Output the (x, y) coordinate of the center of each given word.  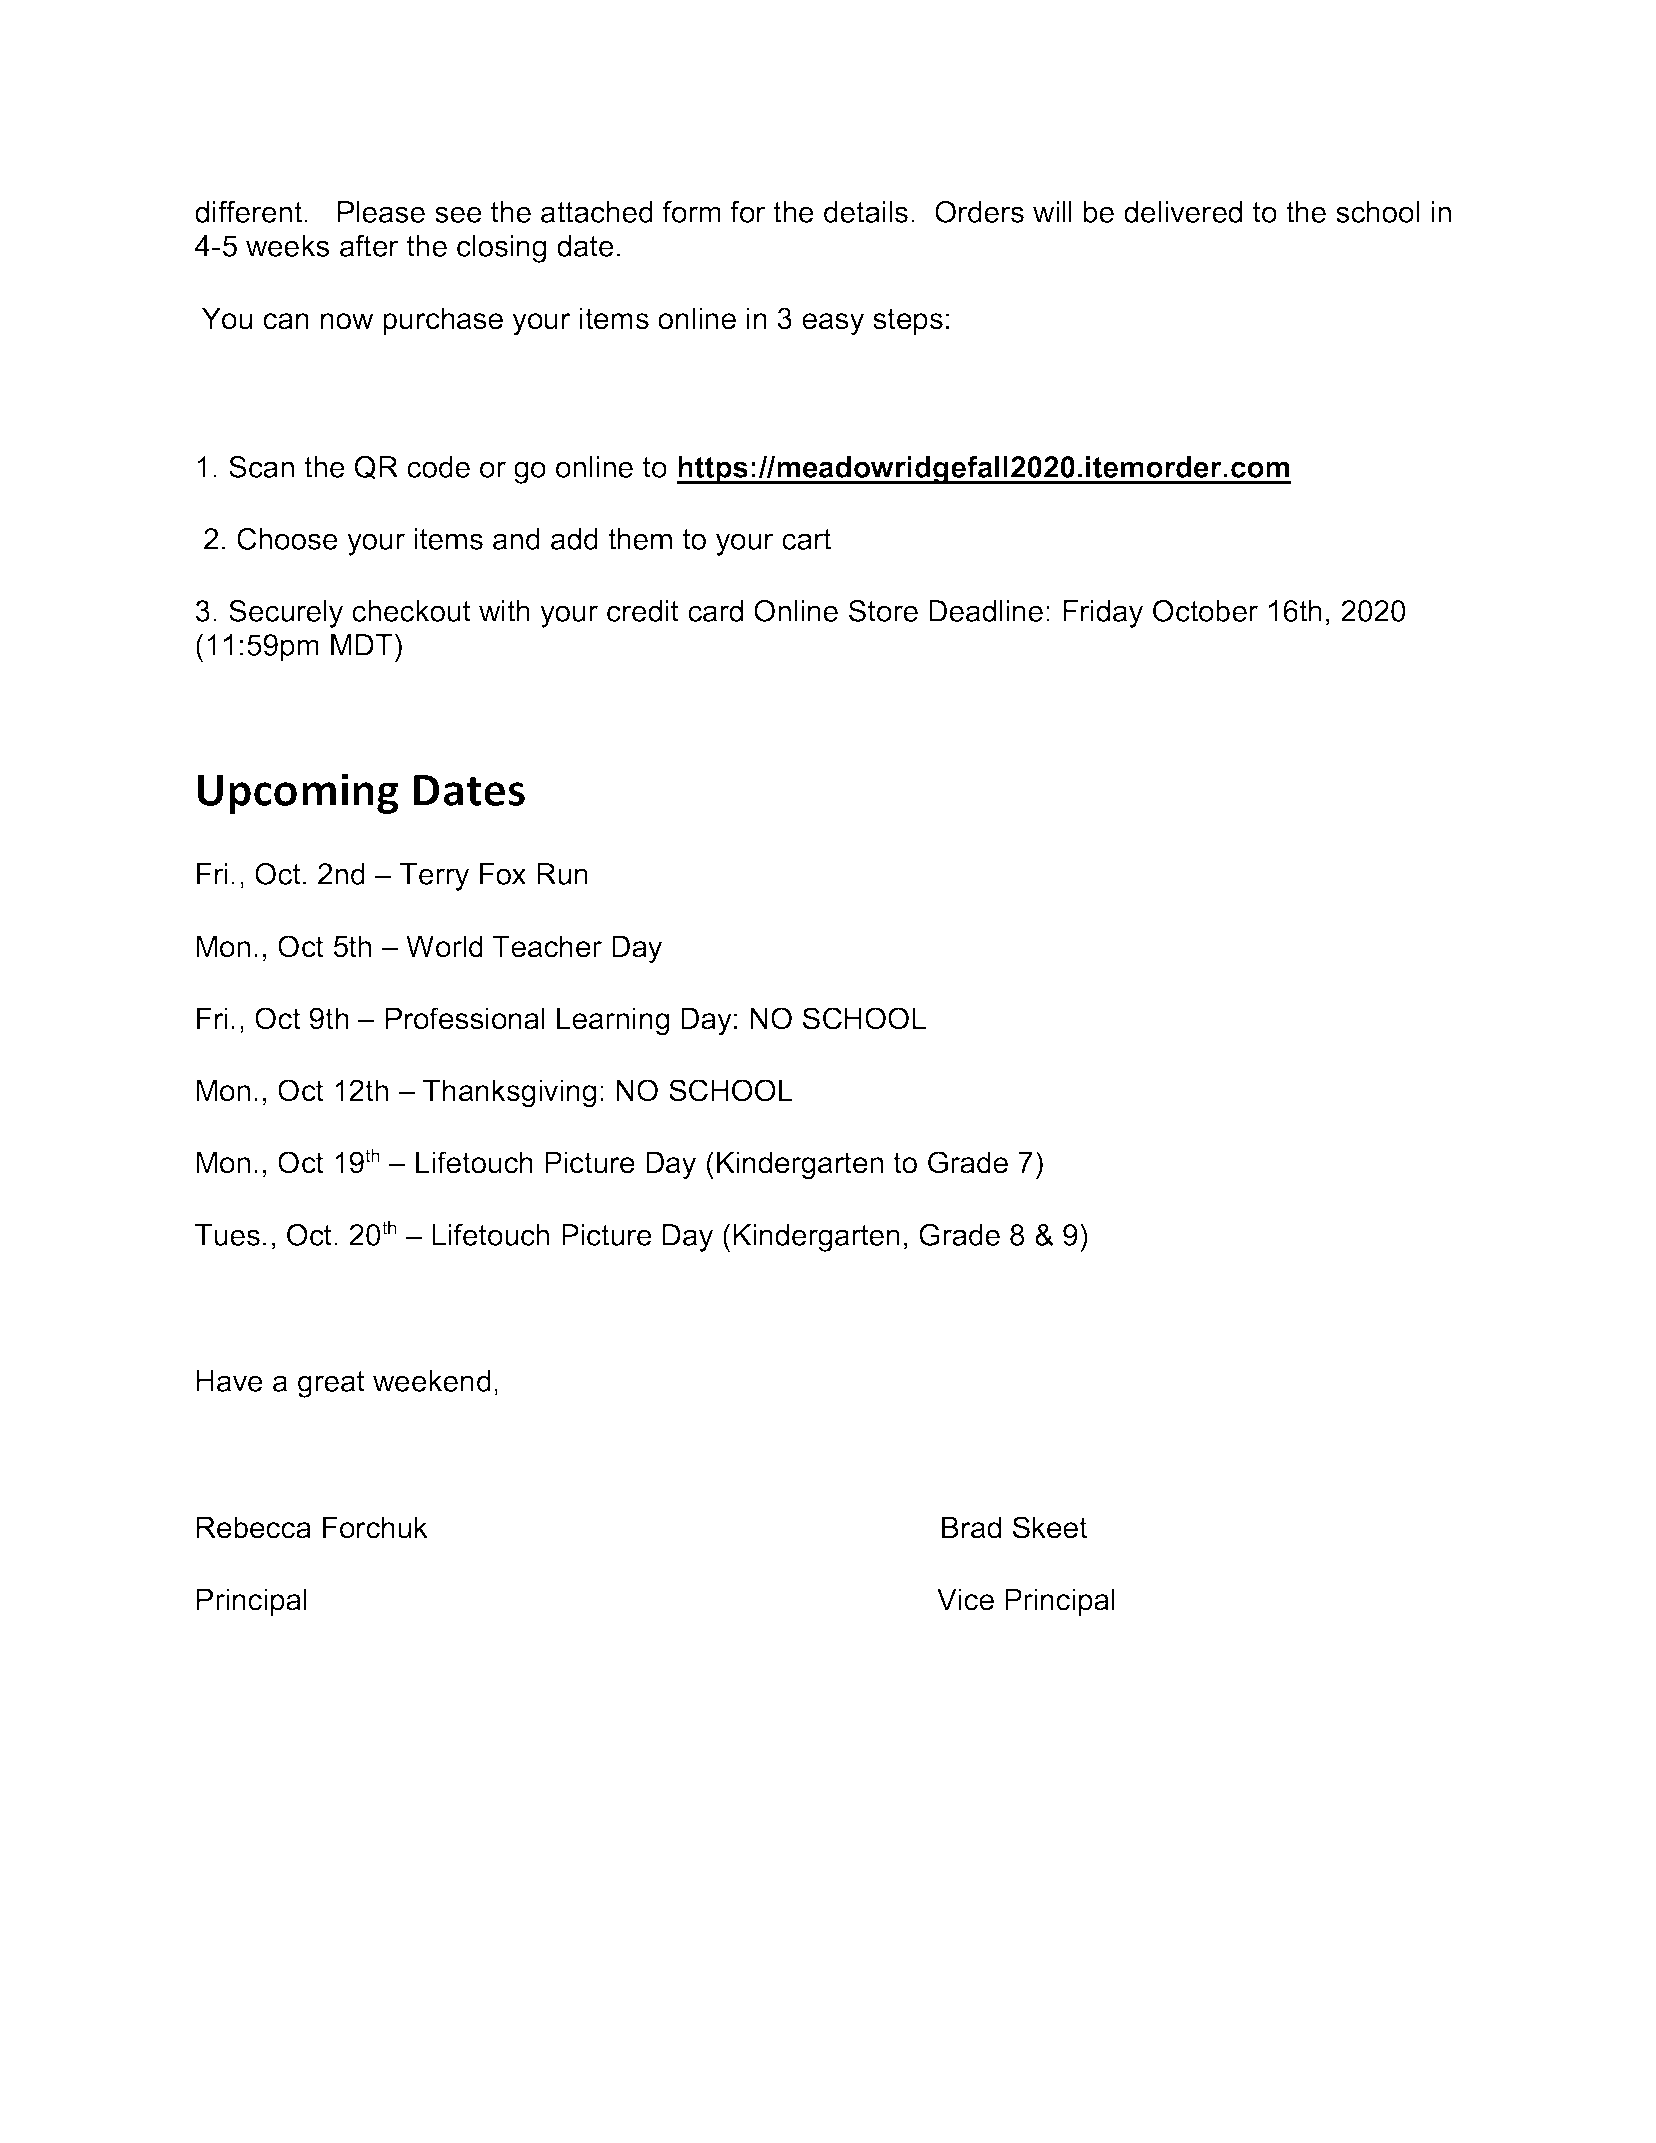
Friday (1103, 614)
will (1052, 212)
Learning (613, 1021)
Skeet (1050, 1527)
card (715, 611)
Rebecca (254, 1527)
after (369, 246)
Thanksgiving (509, 1093)
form (692, 212)
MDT (362, 645)
